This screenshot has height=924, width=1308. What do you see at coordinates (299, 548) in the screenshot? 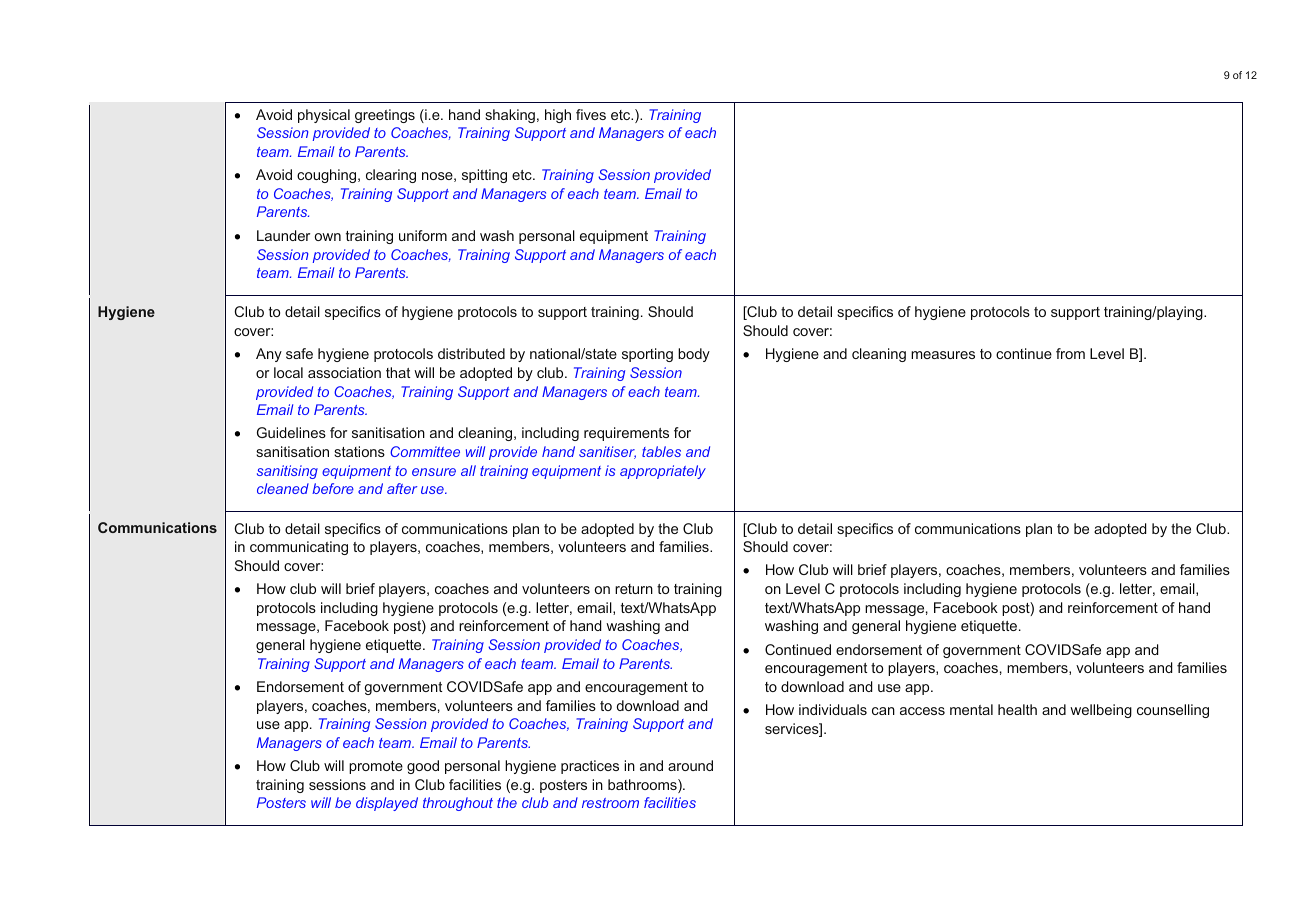
I see `communicating` at bounding box center [299, 548].
